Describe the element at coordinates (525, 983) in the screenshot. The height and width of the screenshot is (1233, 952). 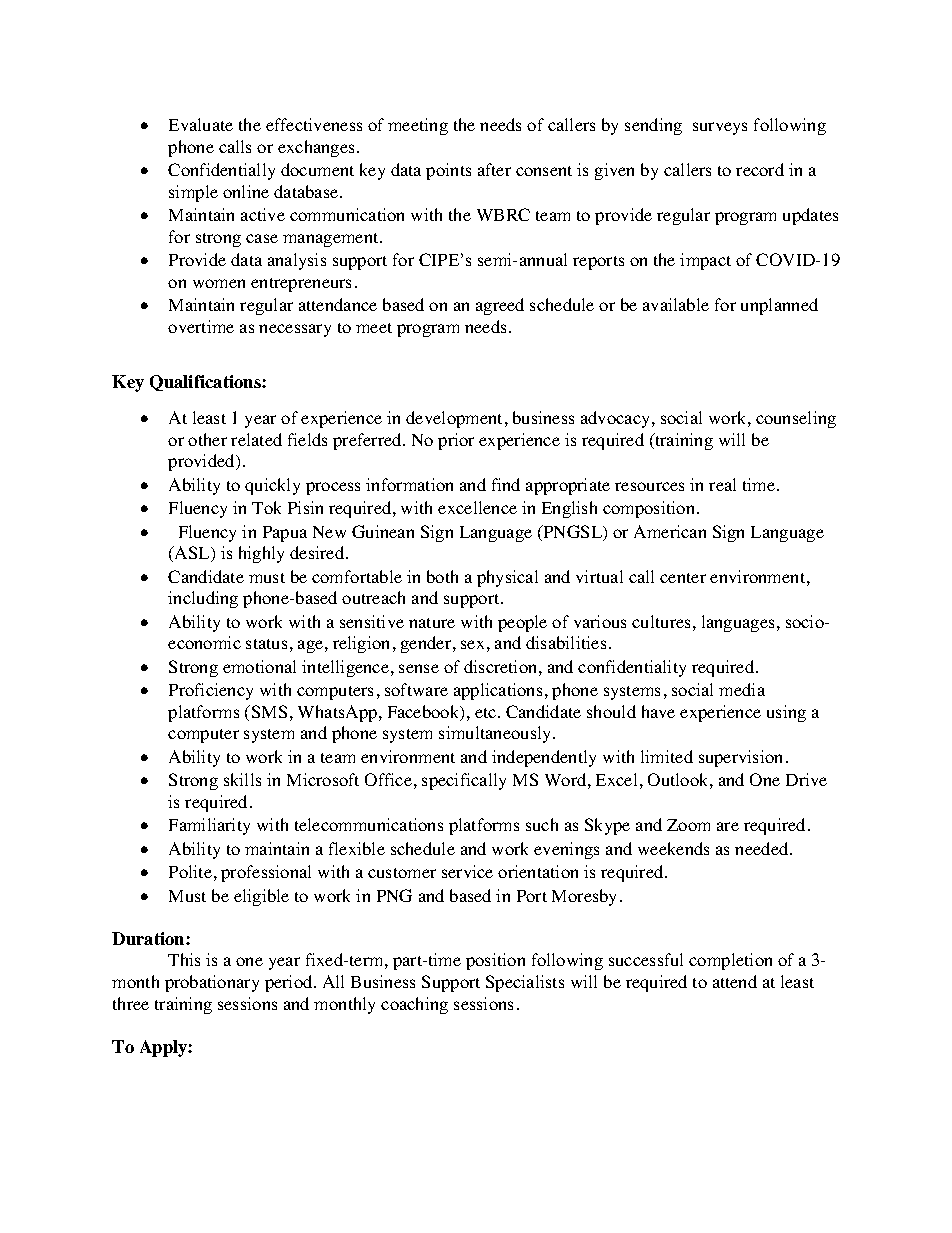
I see `Specialists` at that location.
